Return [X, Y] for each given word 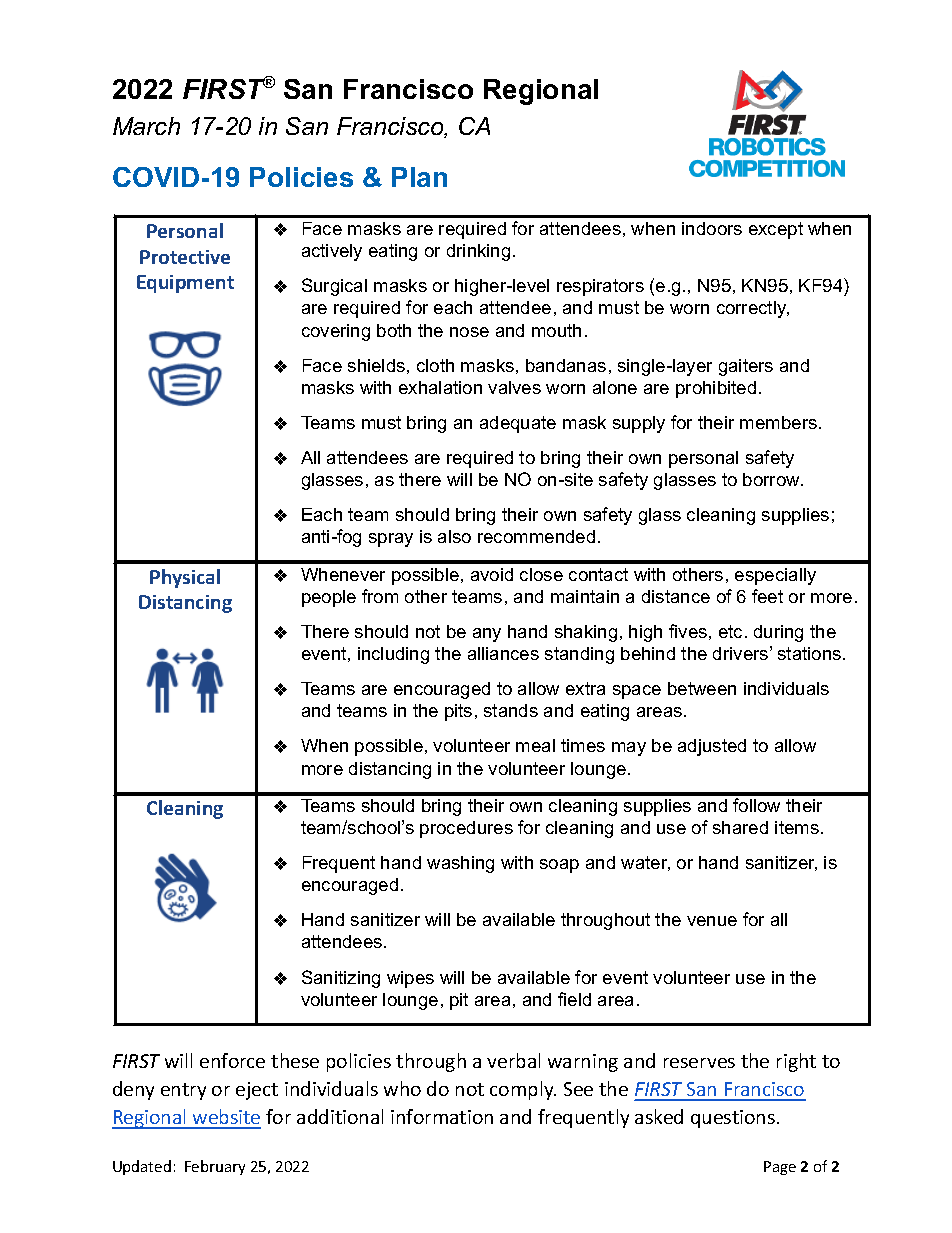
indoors [712, 228]
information [442, 1116]
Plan [419, 177]
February [215, 1167]
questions [733, 1119]
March [146, 126]
